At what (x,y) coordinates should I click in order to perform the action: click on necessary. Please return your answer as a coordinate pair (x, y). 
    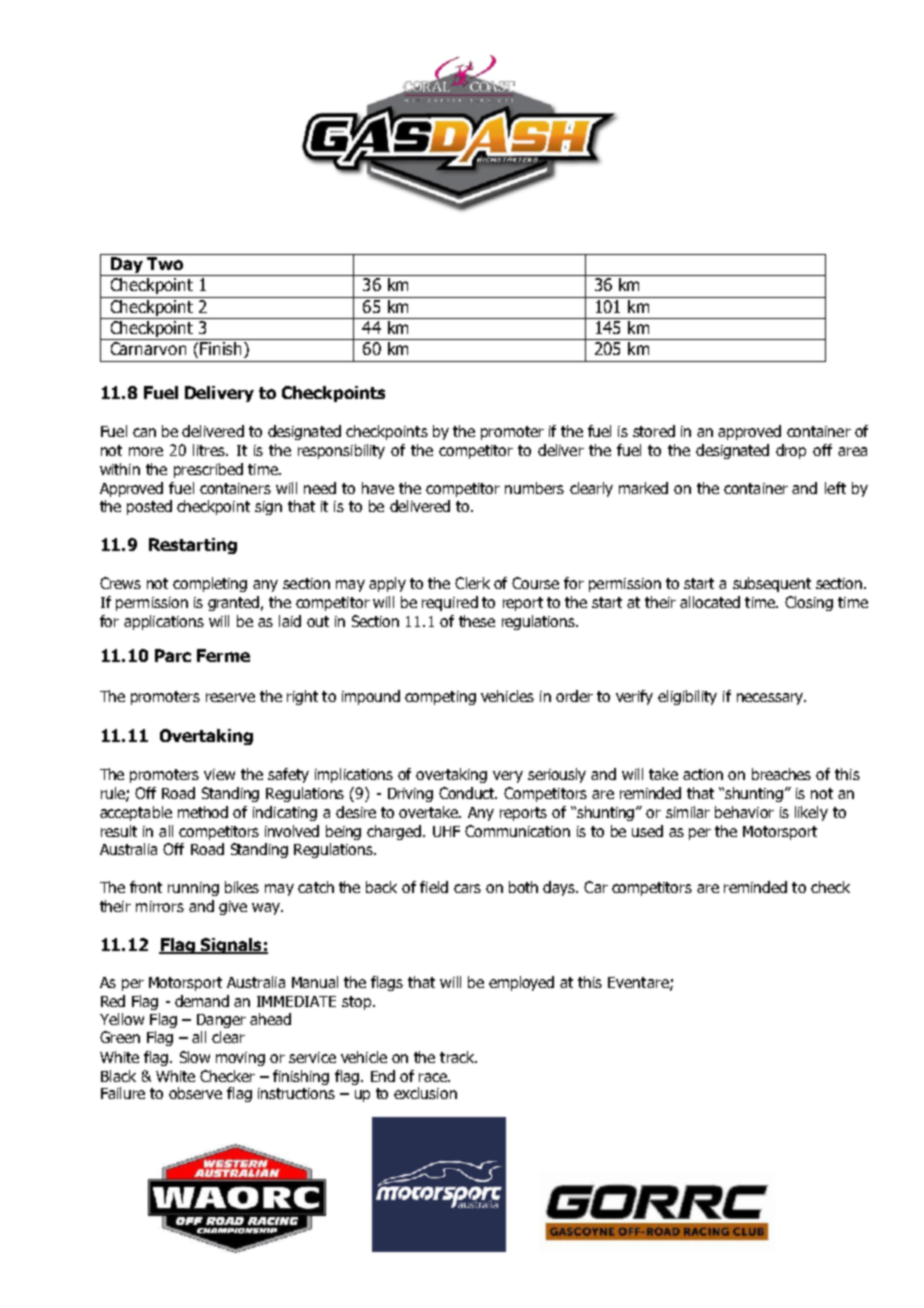
    Looking at the image, I should click on (771, 699).
